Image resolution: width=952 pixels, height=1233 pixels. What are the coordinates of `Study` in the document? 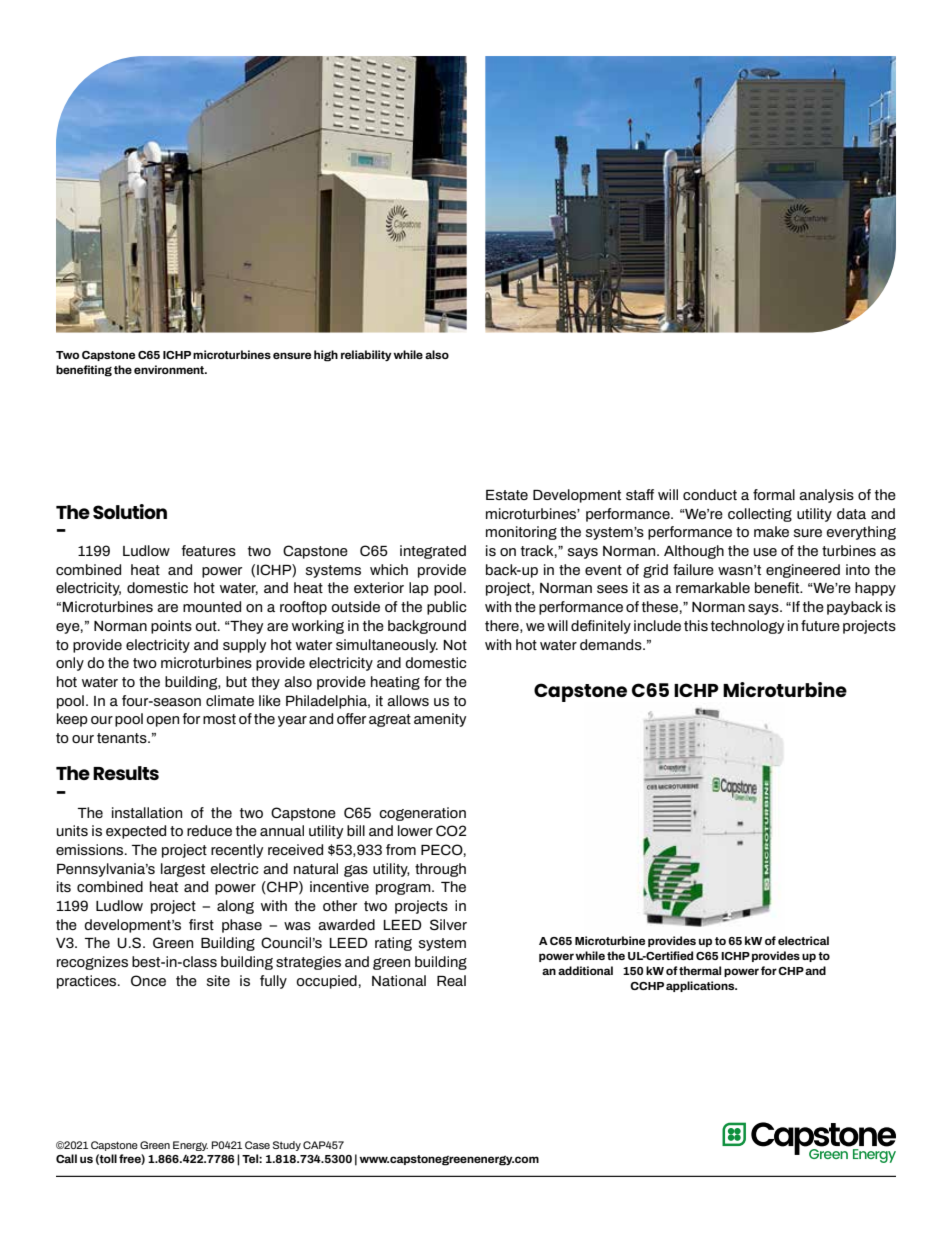 It's located at (287, 1146).
